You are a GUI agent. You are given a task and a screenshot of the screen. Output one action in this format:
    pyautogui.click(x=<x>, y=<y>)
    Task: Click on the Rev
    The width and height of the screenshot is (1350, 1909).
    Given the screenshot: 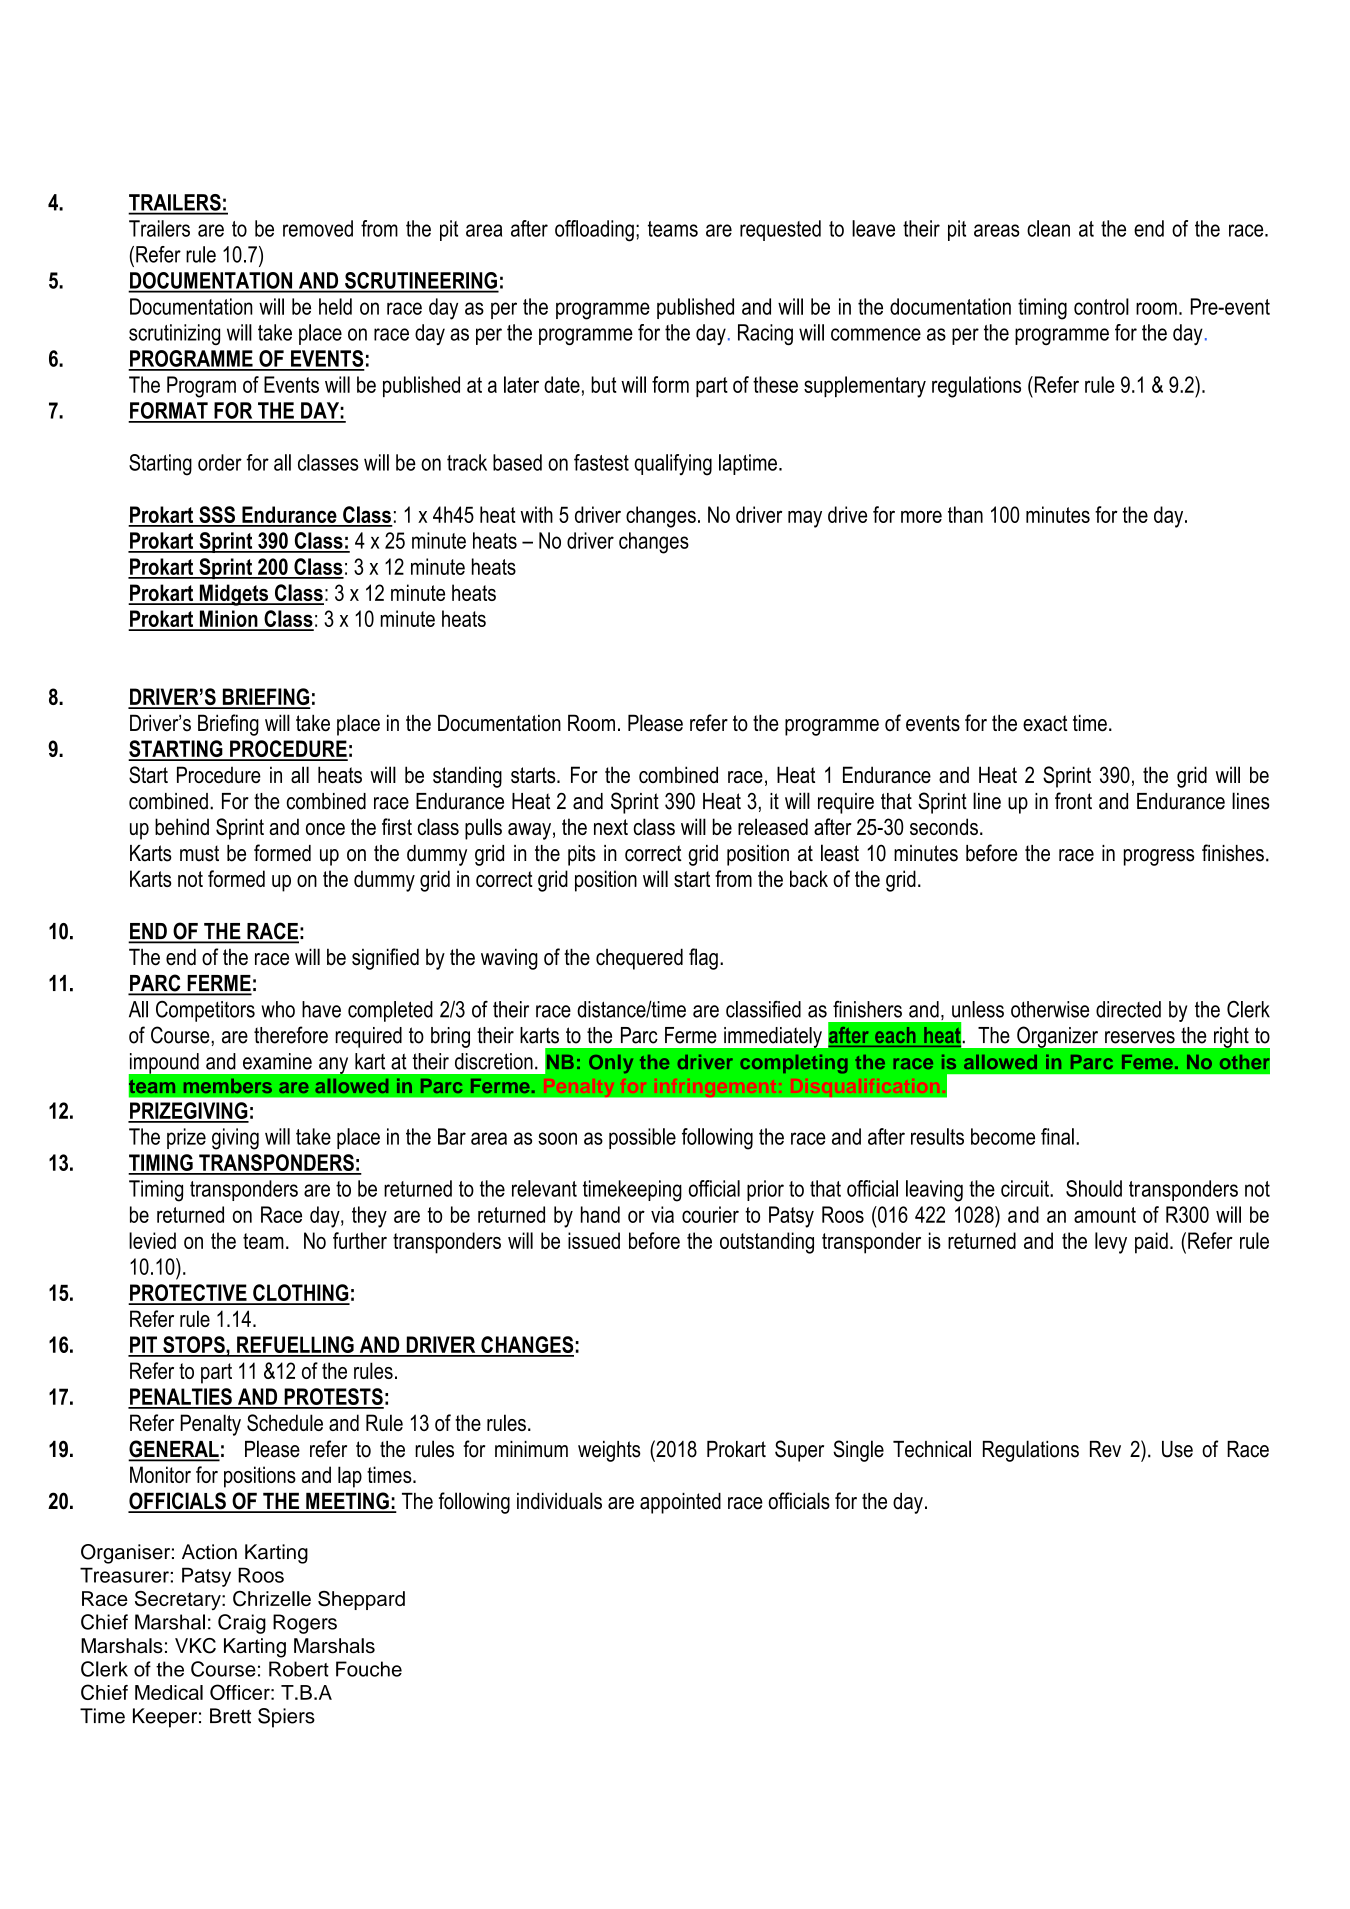 What is the action you would take?
    pyautogui.click(x=1105, y=1449)
